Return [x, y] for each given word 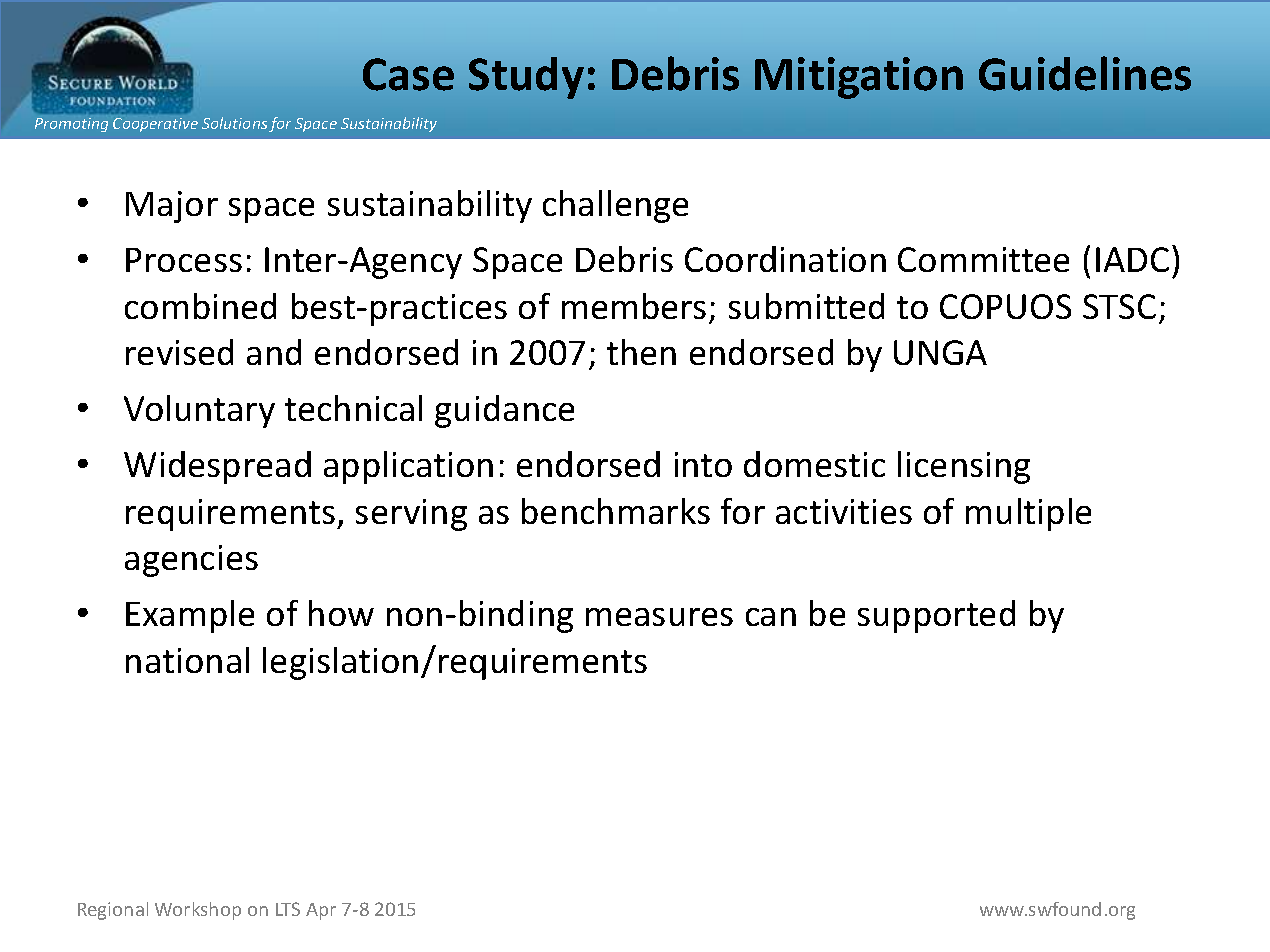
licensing [964, 467]
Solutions [234, 123]
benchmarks [616, 511]
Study [526, 78]
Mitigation [859, 78]
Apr [321, 911]
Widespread [217, 467]
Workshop [198, 911]
